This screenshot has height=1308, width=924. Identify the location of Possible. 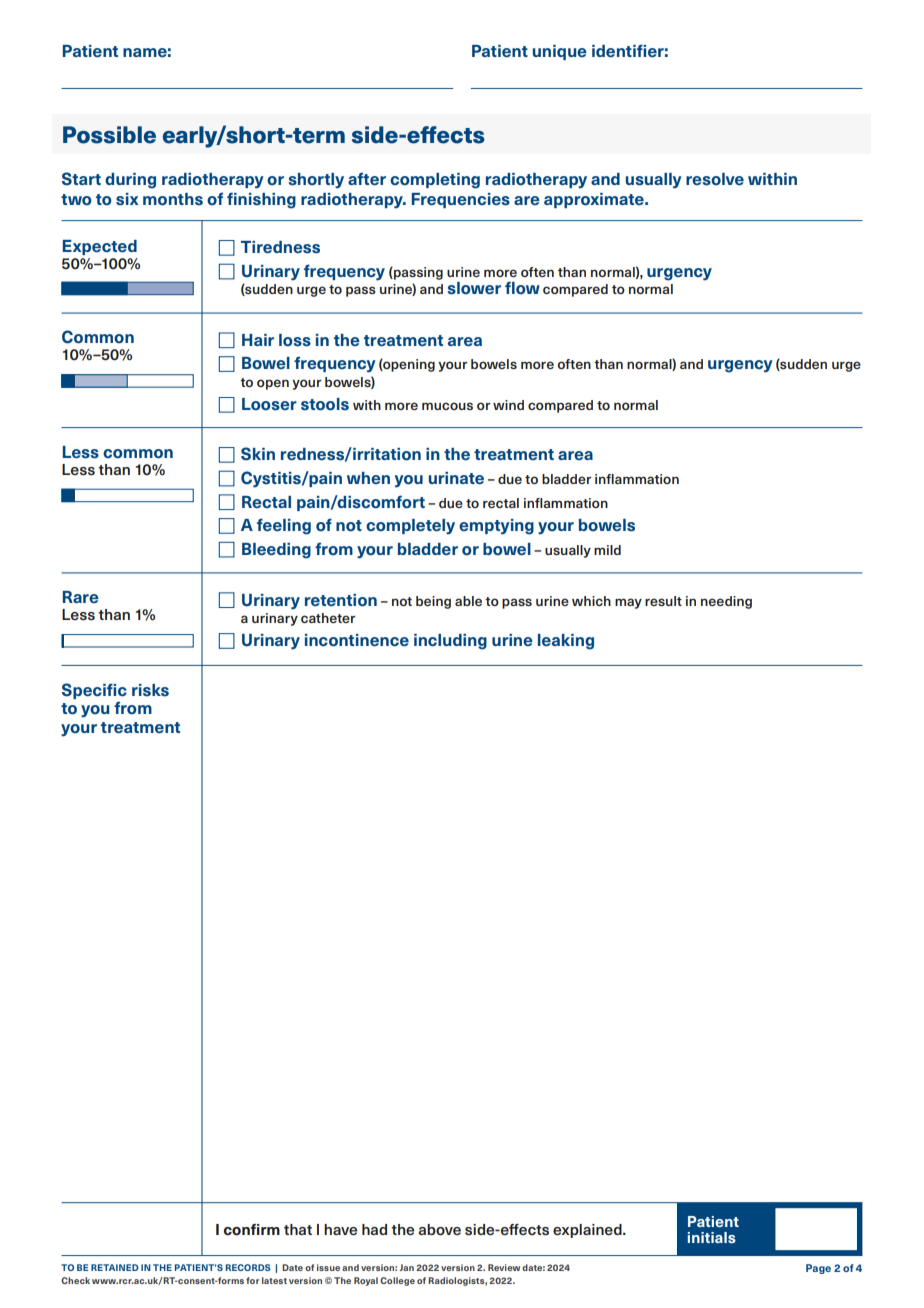
(109, 135).
